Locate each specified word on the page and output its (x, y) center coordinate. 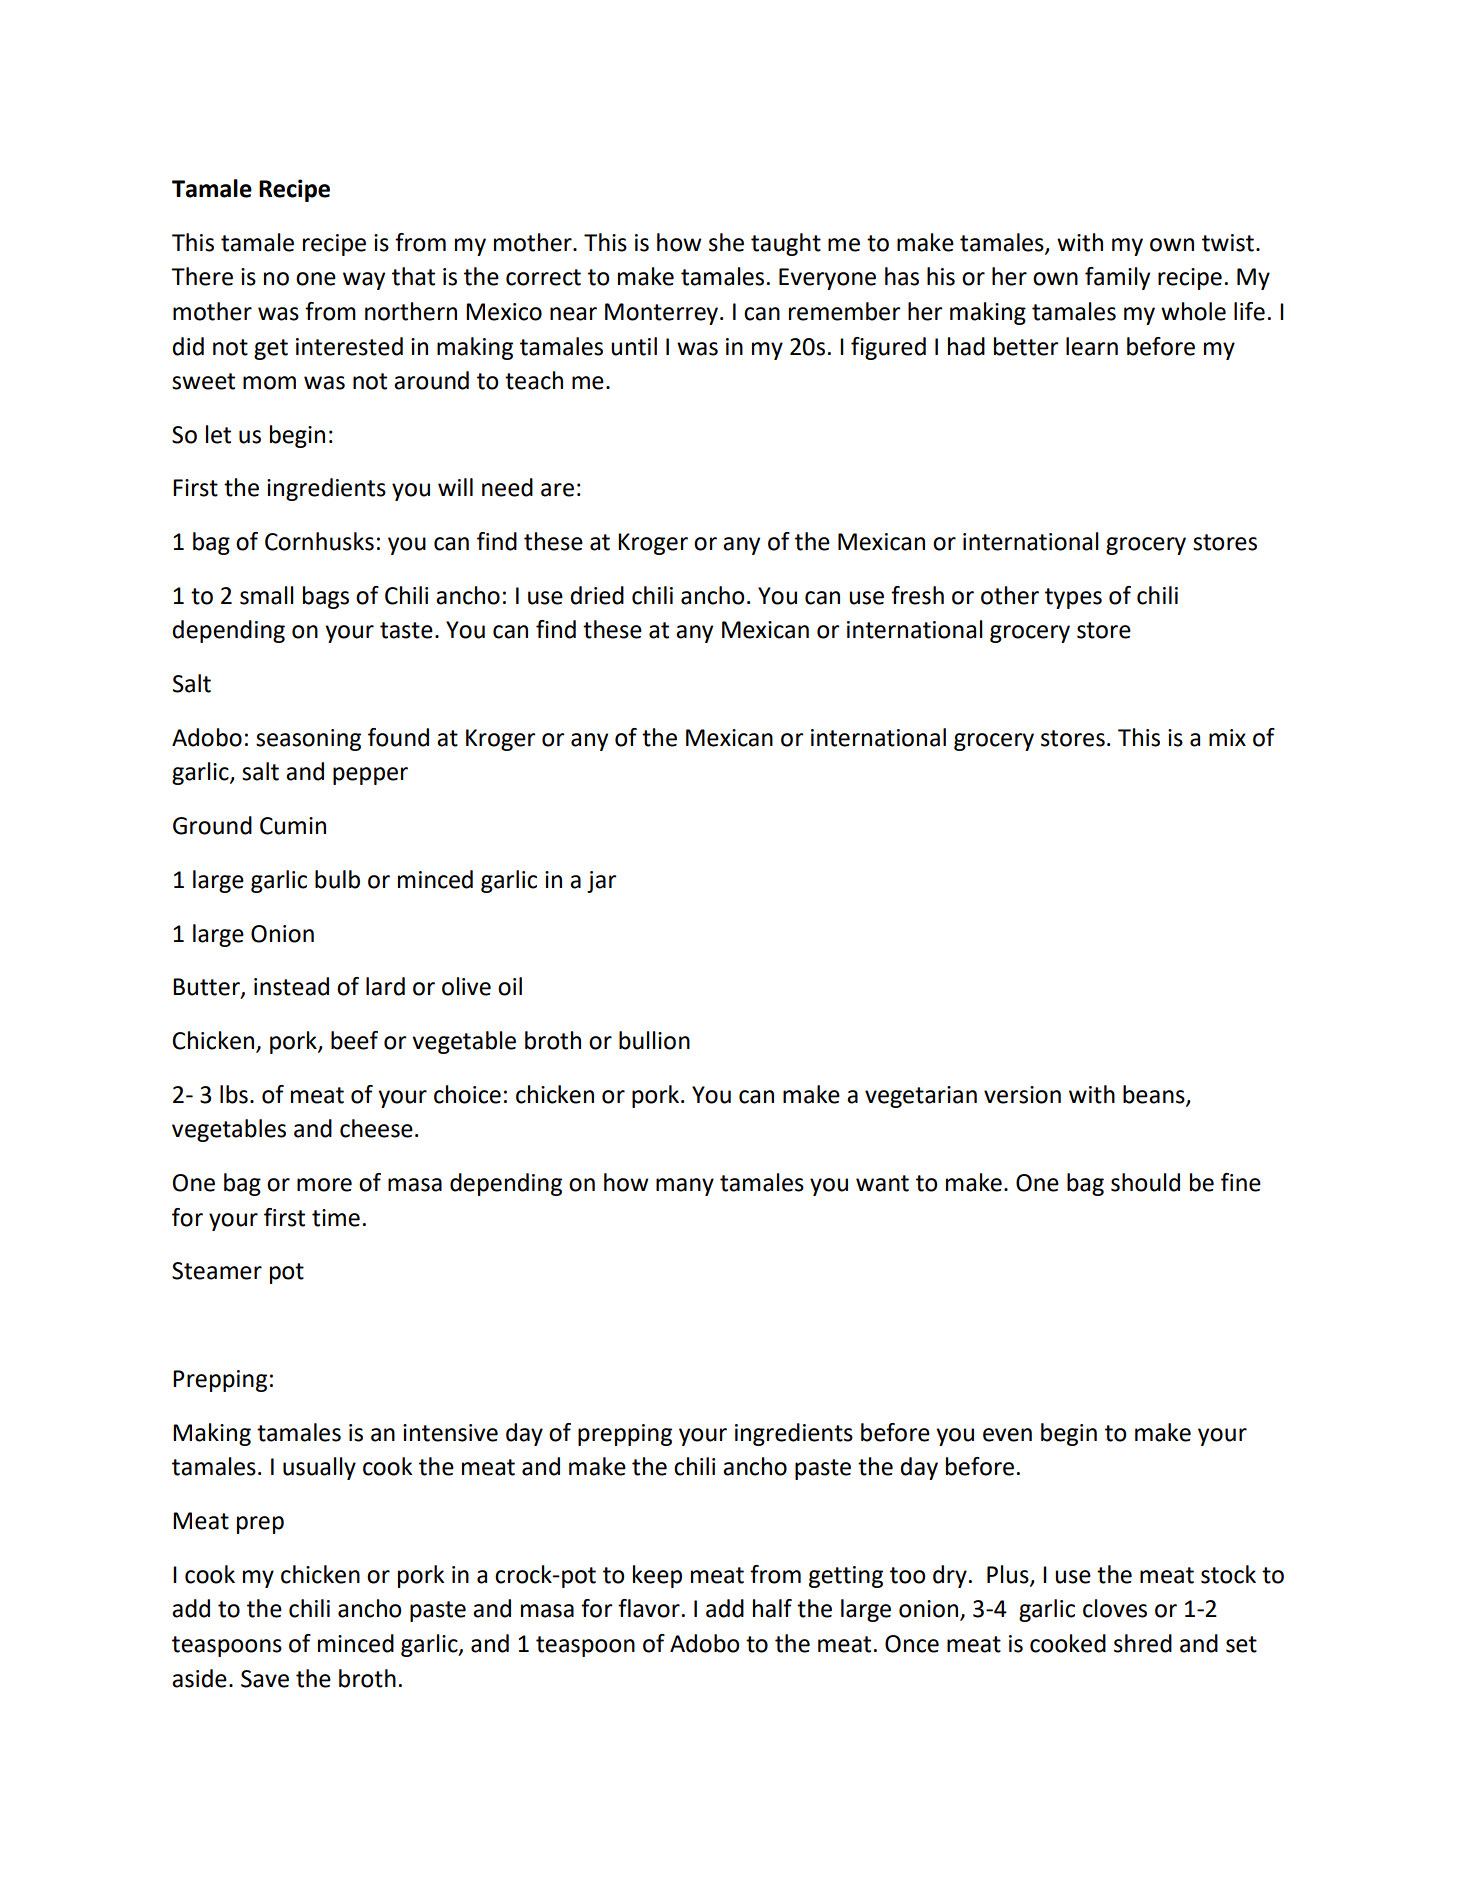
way (364, 281)
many (685, 1187)
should (1145, 1182)
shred (1143, 1643)
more (324, 1185)
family (1117, 278)
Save (265, 1679)
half (772, 1608)
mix (1227, 737)
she (726, 242)
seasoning (308, 740)
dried (597, 595)
